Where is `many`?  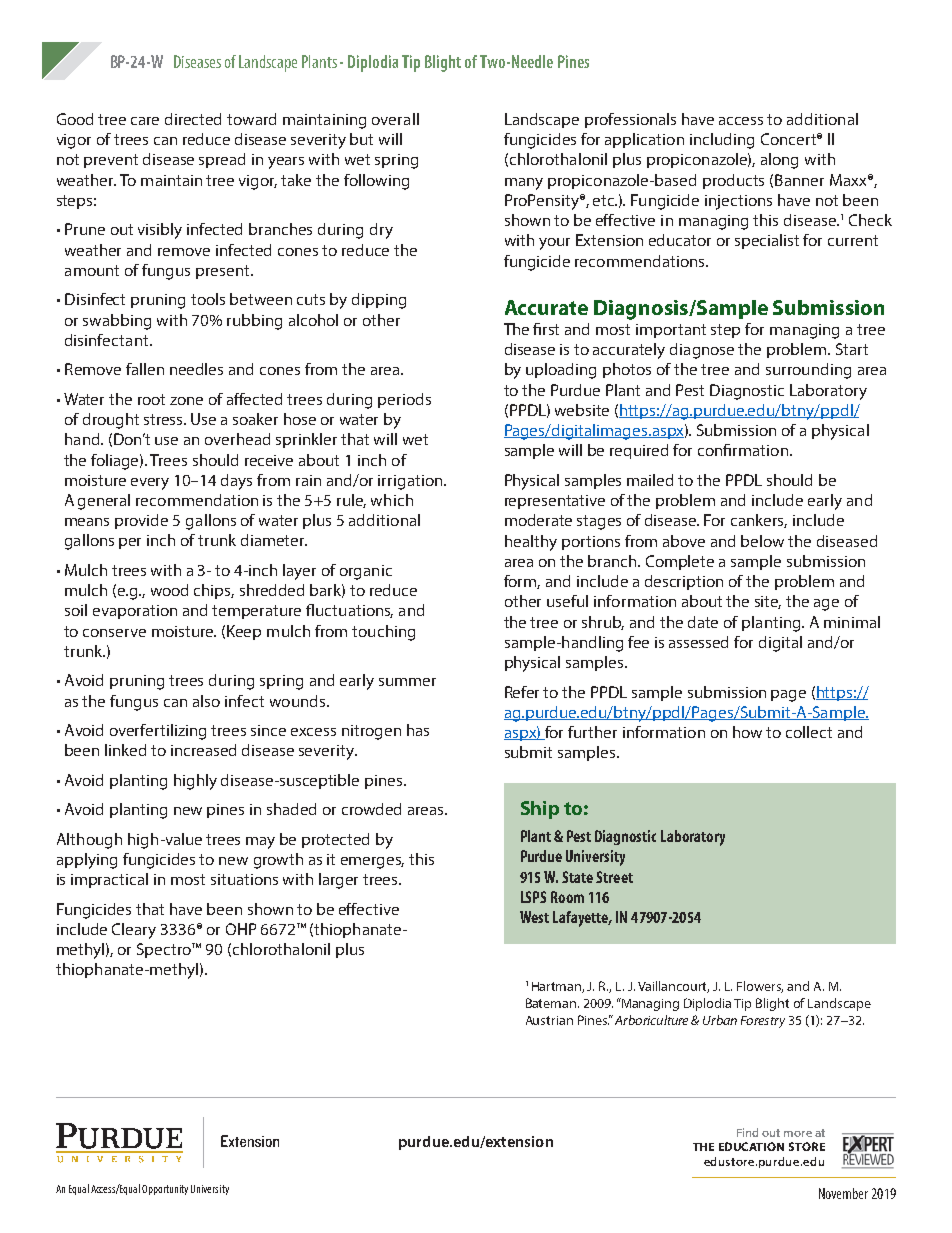
many is located at coordinates (524, 184).
